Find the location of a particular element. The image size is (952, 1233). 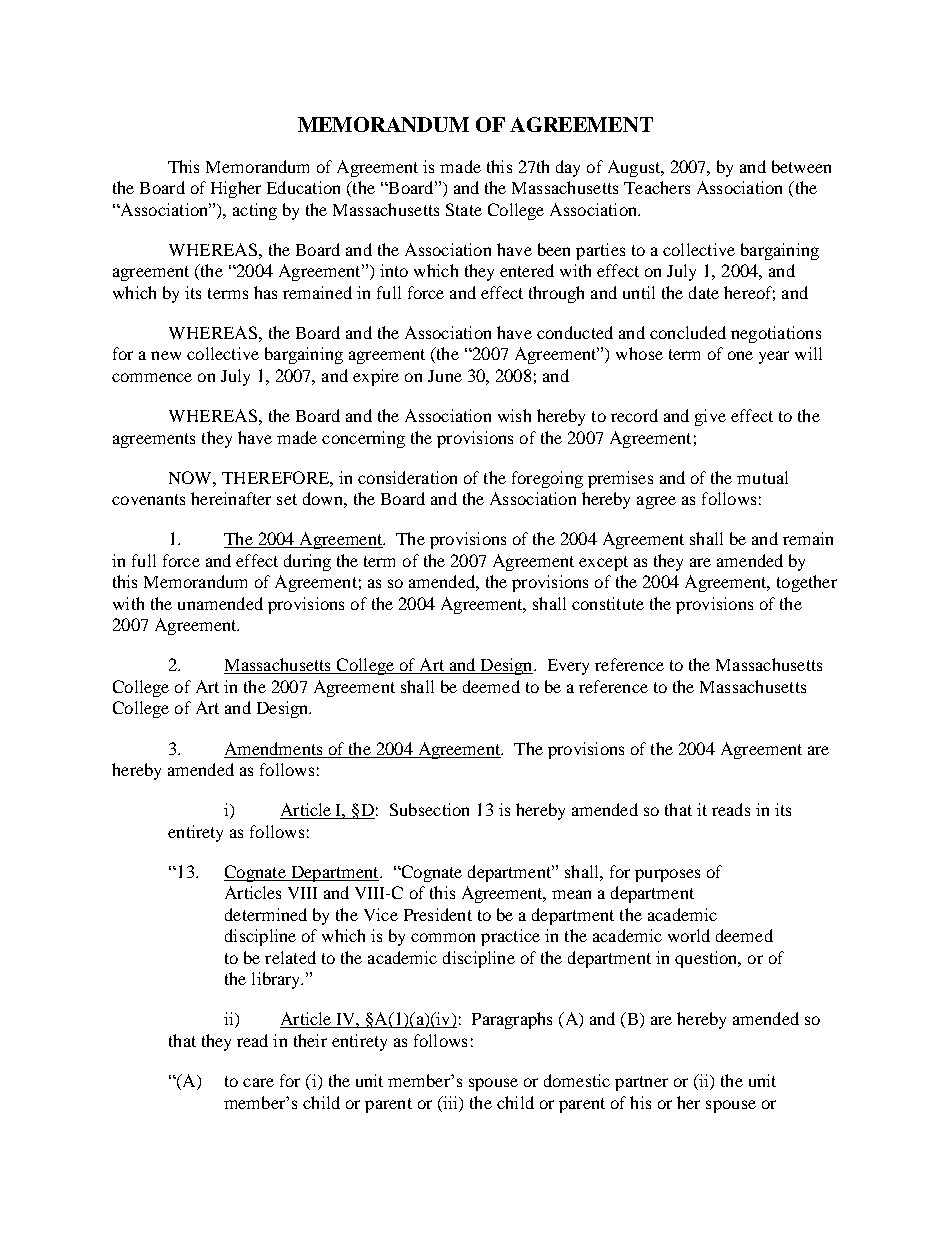

State is located at coordinates (464, 209).
